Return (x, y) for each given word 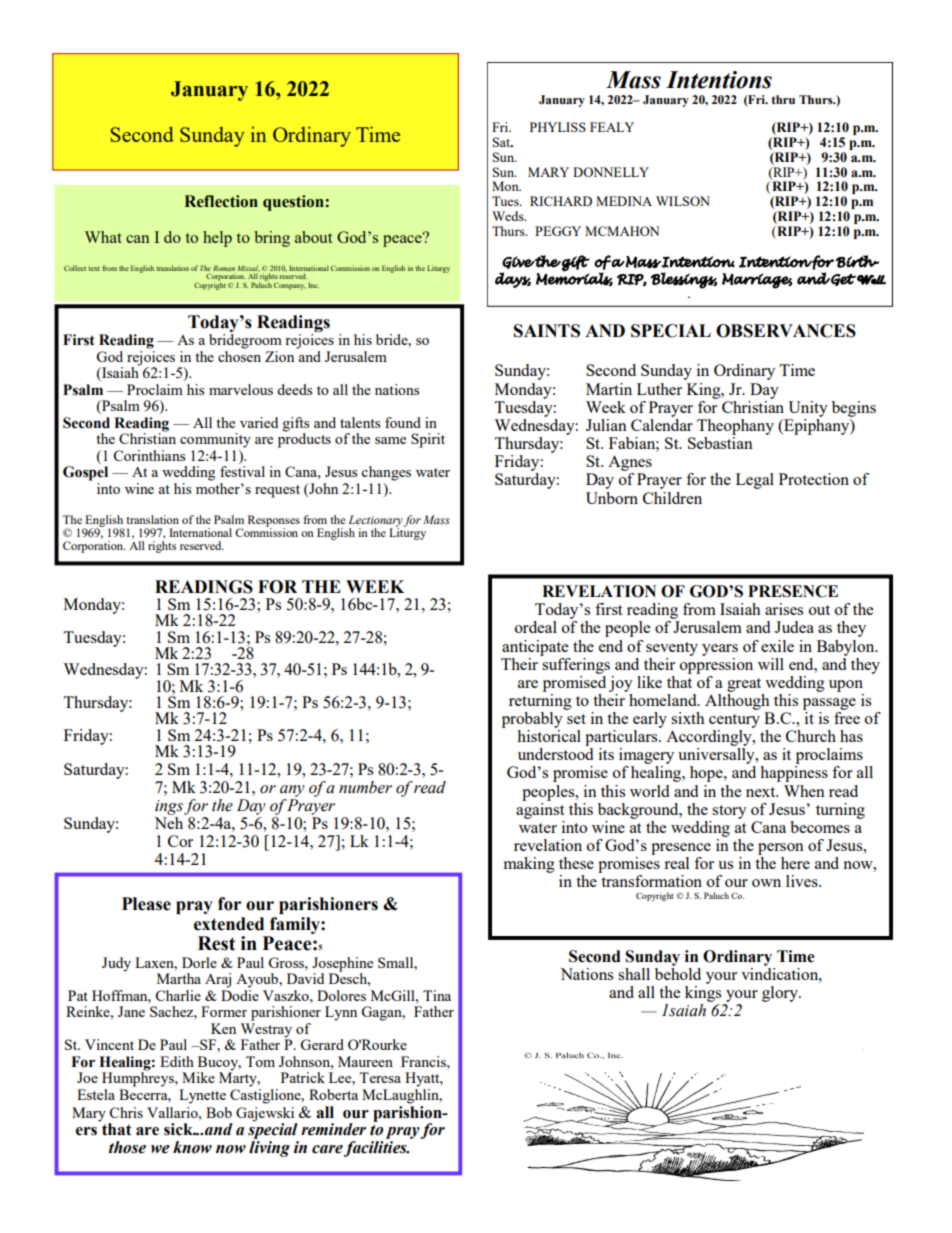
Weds (509, 216)
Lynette (202, 1096)
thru (783, 99)
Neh (168, 823)
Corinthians (149, 455)
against (540, 809)
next (762, 792)
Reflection (221, 201)
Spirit (428, 440)
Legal (755, 481)
